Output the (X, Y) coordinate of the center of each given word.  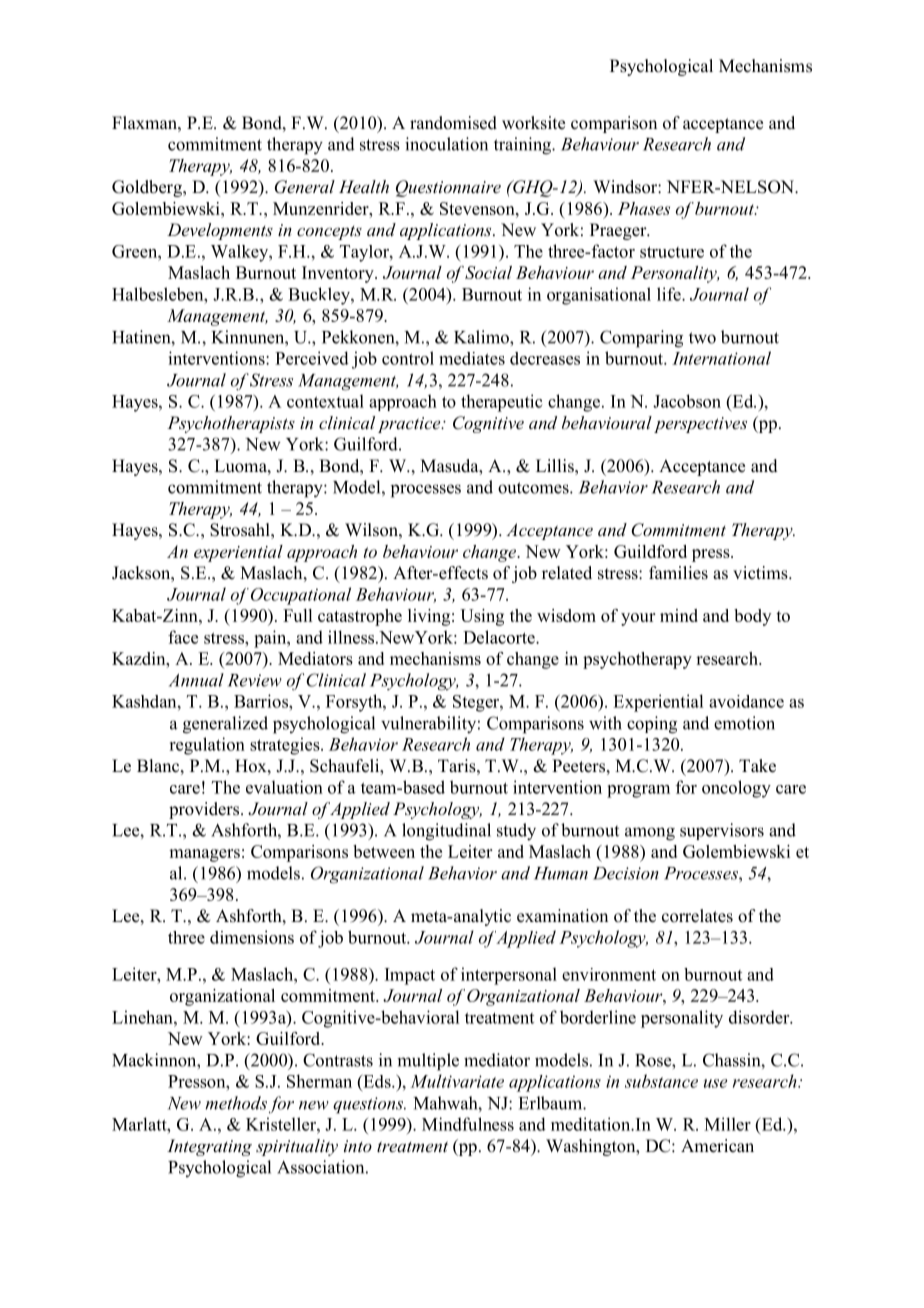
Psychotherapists (231, 424)
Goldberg (148, 188)
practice (410, 425)
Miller (727, 1124)
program (638, 791)
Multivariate (457, 1081)
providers (205, 810)
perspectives (700, 425)
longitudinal (446, 832)
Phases (644, 208)
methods (236, 1103)
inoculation (446, 144)
